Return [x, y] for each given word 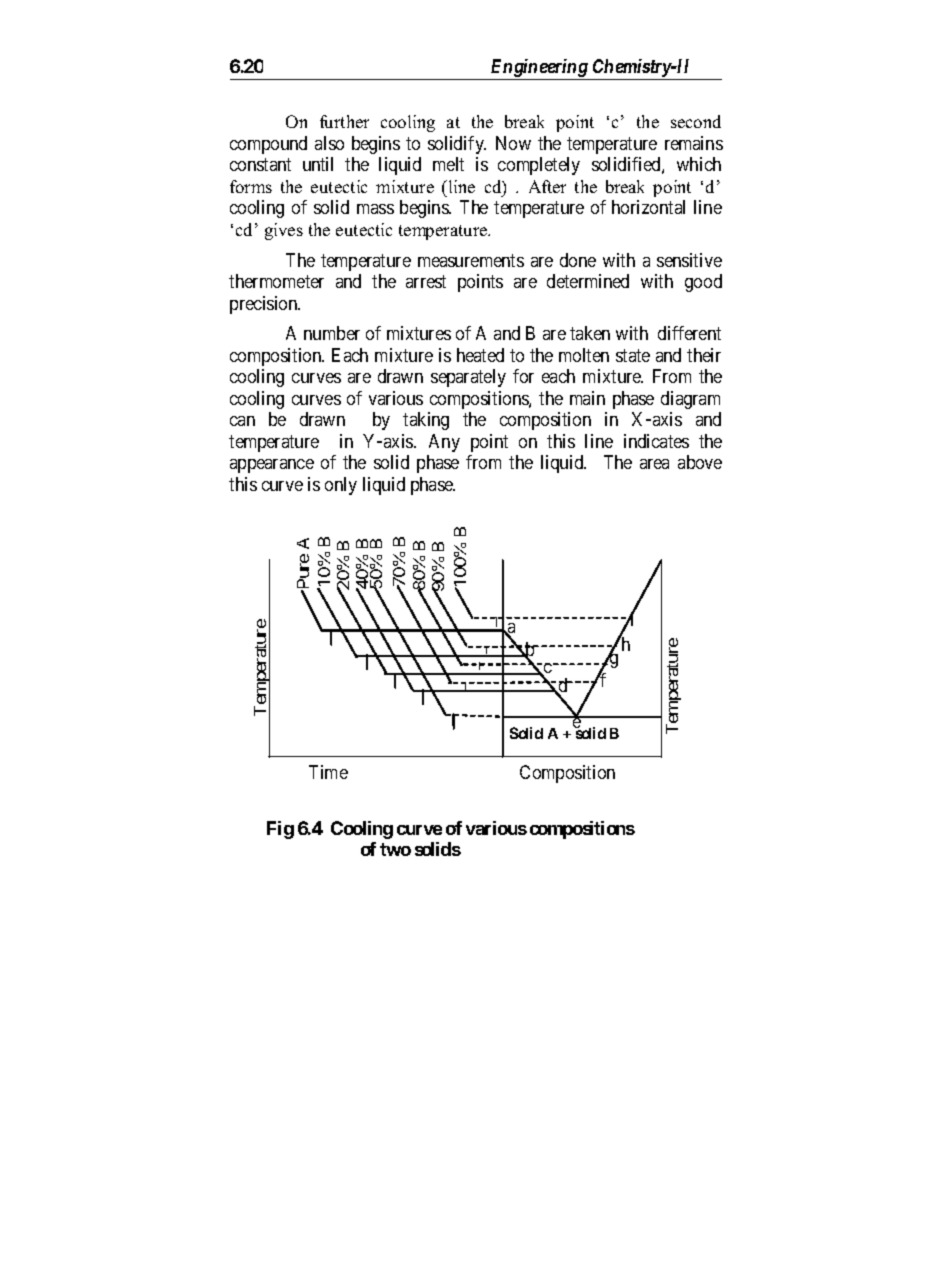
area [654, 464]
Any [444, 443]
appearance [272, 466]
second [696, 121]
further [344, 121]
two [395, 849]
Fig [280, 830]
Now [513, 143]
